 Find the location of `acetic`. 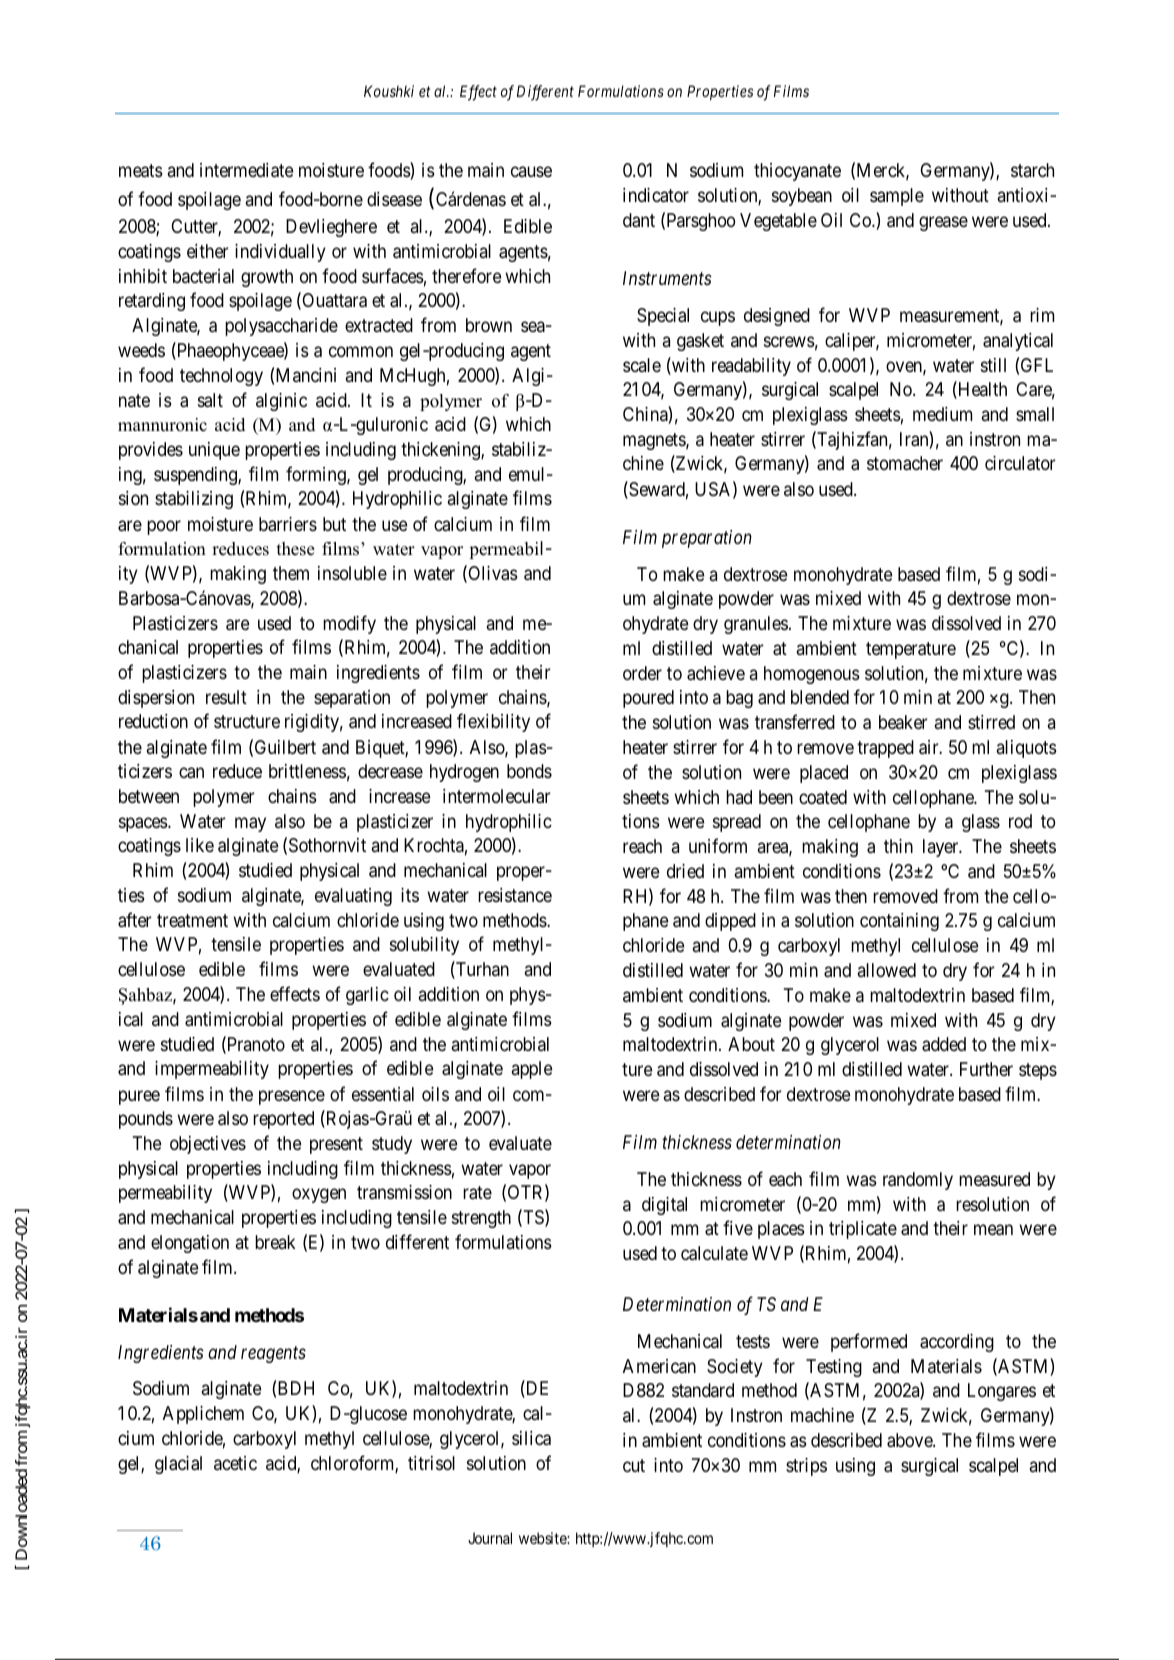

acetic is located at coordinates (235, 1463).
